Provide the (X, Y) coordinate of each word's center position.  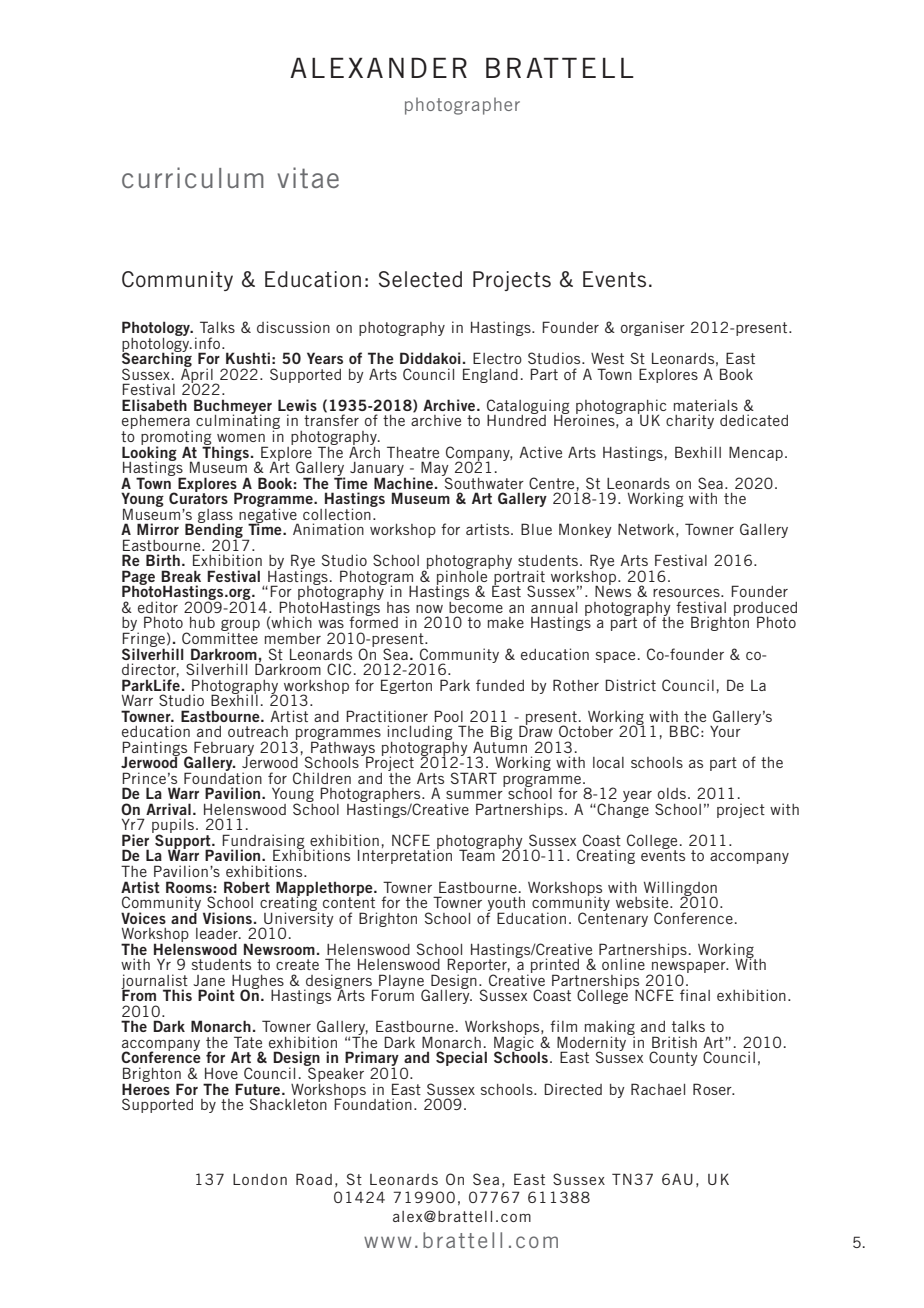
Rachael (658, 1089)
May (436, 470)
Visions (227, 918)
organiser (653, 328)
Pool (448, 716)
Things (225, 452)
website (643, 902)
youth (506, 905)
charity (690, 421)
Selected (420, 279)
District (630, 685)
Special (461, 1058)
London (260, 1179)
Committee (220, 637)
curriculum (193, 177)
